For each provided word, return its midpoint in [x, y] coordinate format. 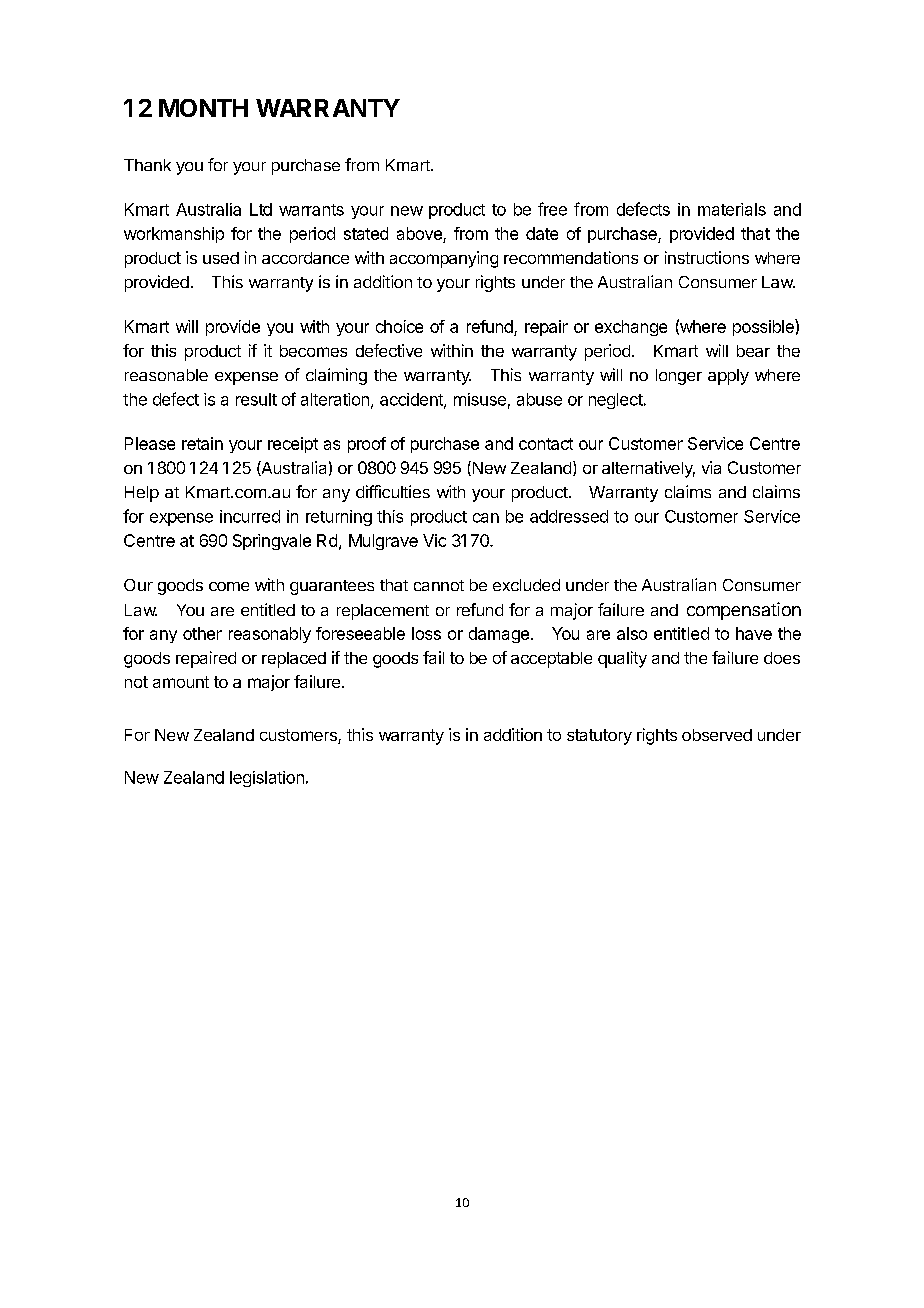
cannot [439, 585]
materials [732, 209]
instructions [707, 257]
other [202, 633]
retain [202, 443]
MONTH [203, 108]
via [711, 467]
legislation [267, 779]
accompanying [444, 259]
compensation [744, 611]
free [552, 209]
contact [546, 444]
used [221, 258]
